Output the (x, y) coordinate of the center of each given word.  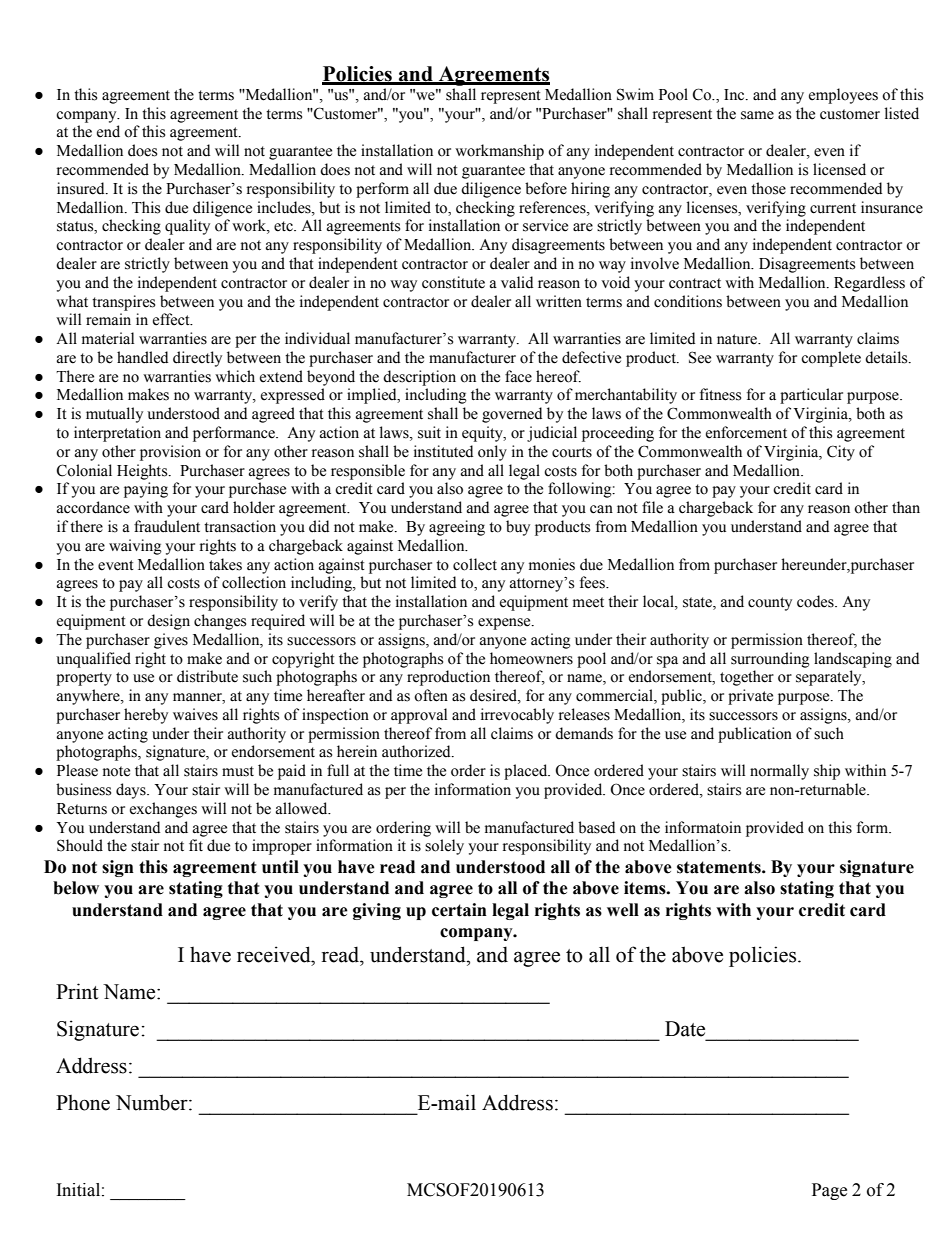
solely (444, 847)
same (757, 115)
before (546, 188)
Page (829, 1191)
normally (779, 772)
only (492, 453)
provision (170, 453)
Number (153, 1102)
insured (82, 188)
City (841, 453)
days (132, 791)
